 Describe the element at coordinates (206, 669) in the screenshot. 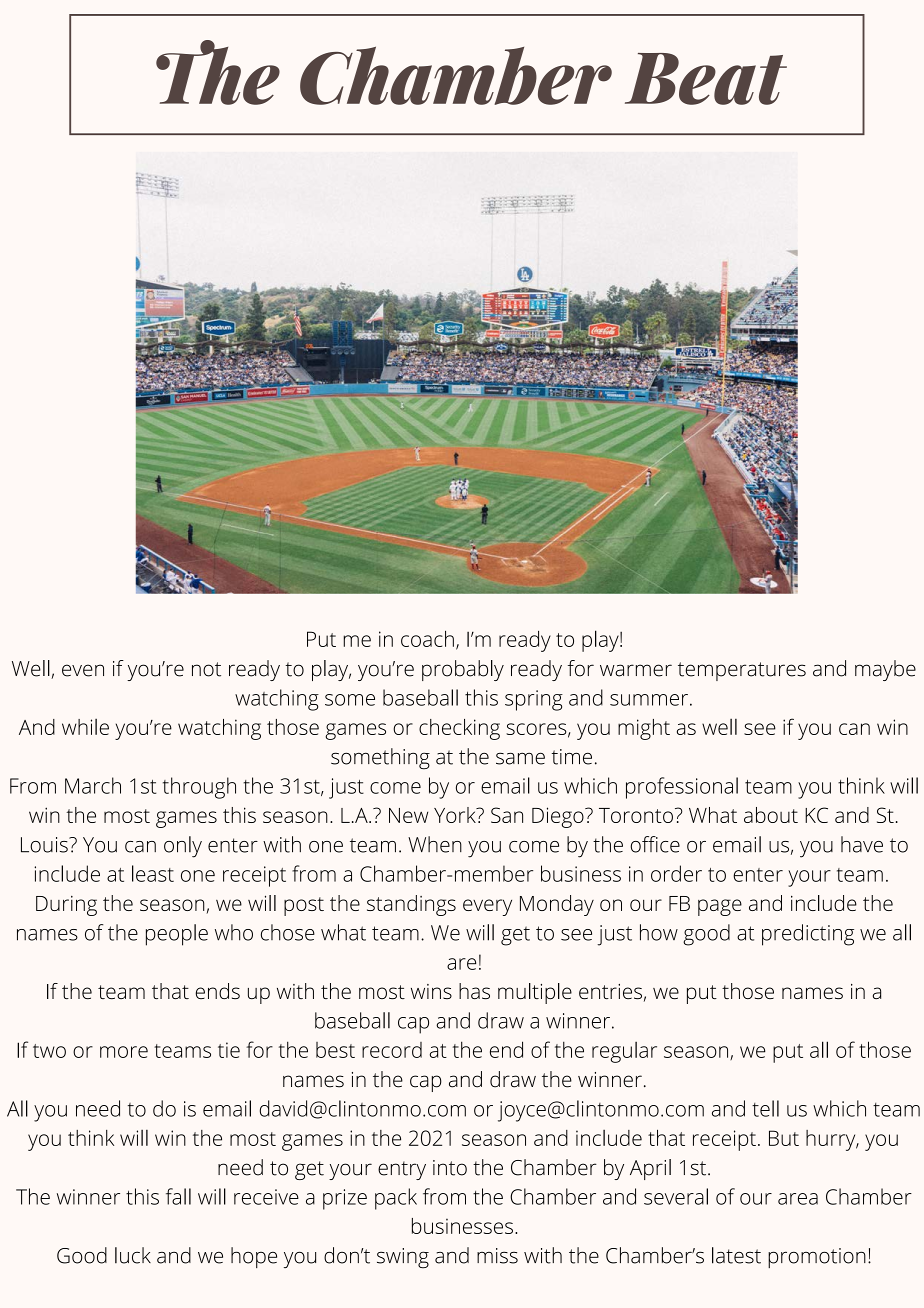

I see `not` at that location.
